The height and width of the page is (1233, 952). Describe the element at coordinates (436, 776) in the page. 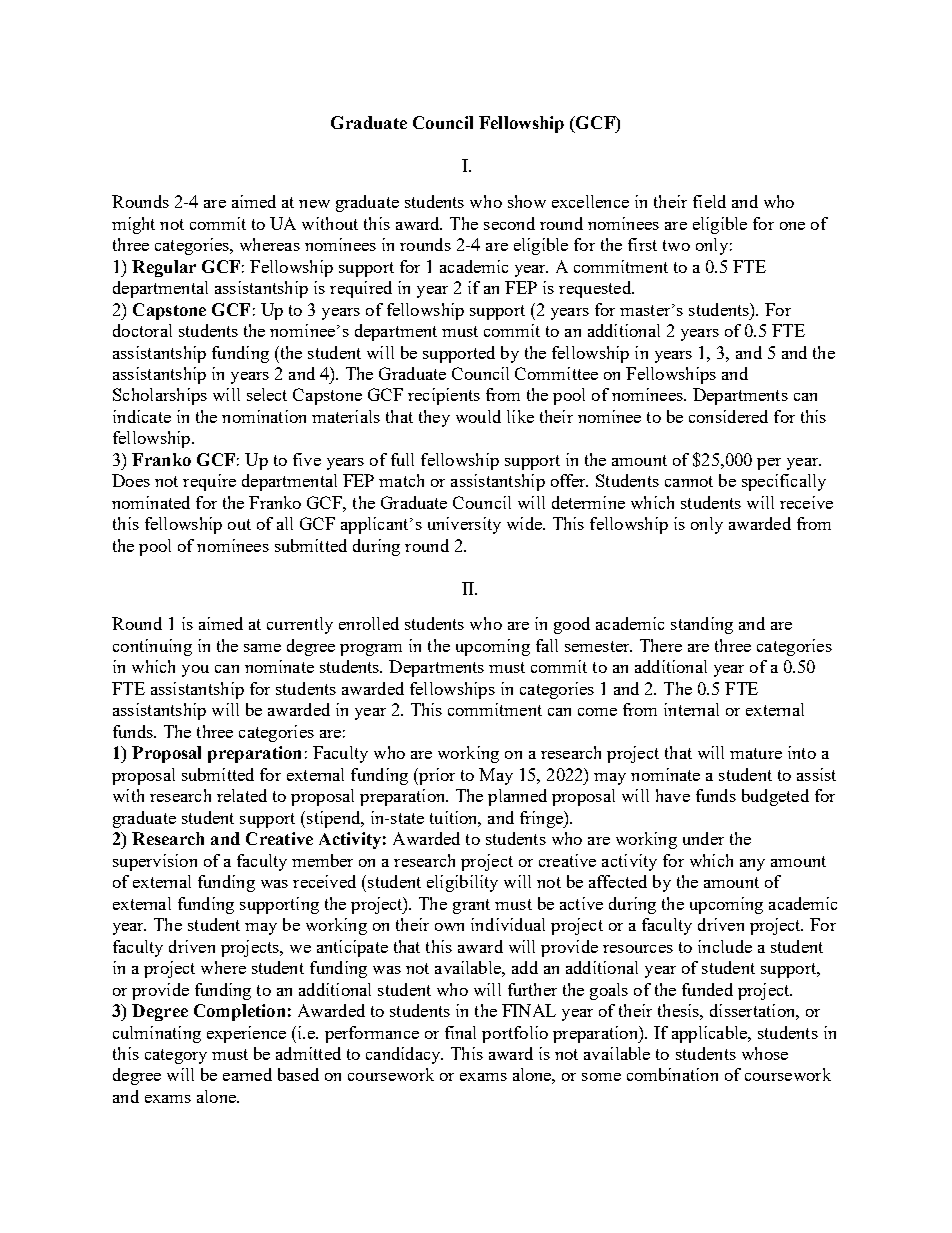

I see `prior` at that location.
